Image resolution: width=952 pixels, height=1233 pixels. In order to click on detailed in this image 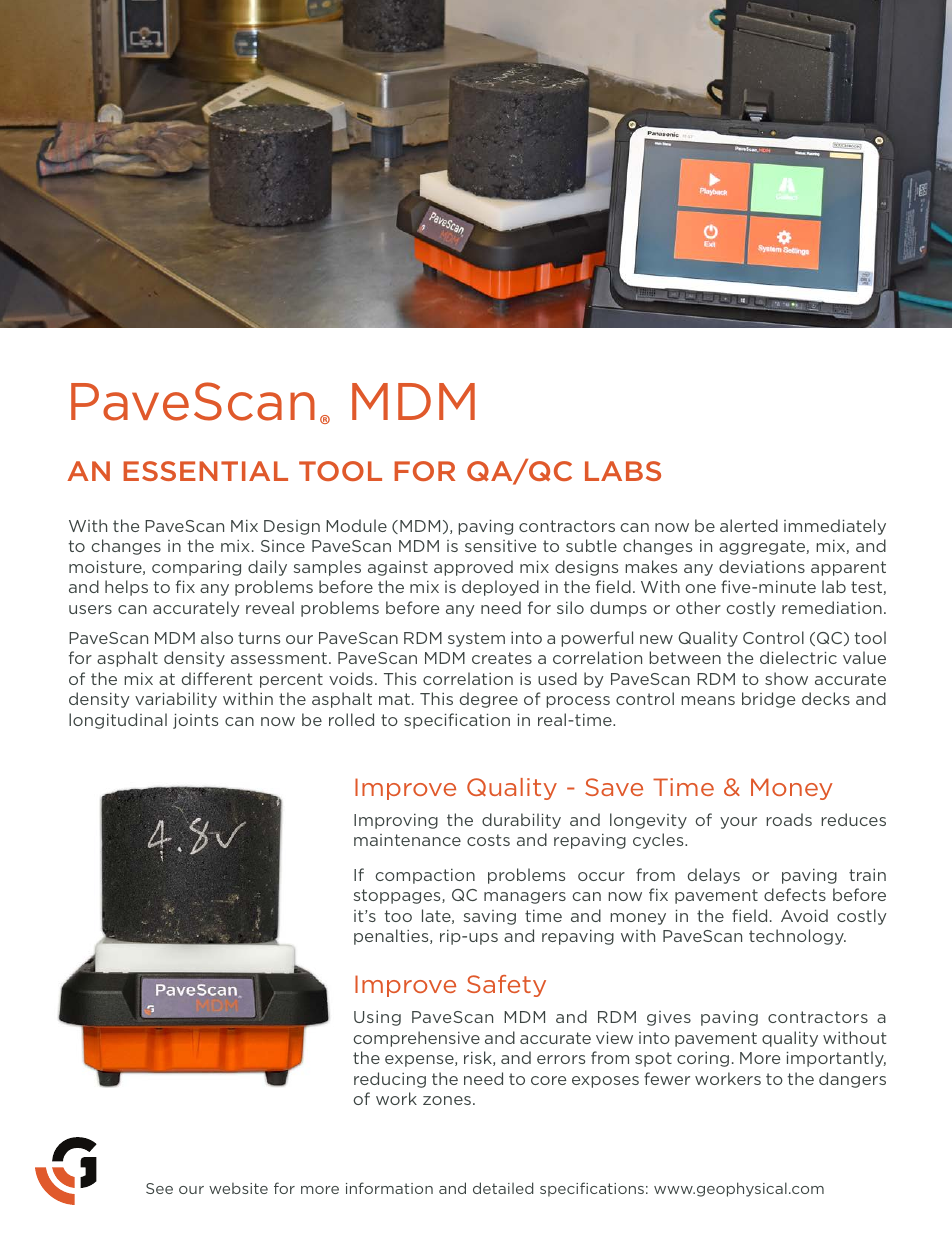, I will do `click(503, 1188)`.
